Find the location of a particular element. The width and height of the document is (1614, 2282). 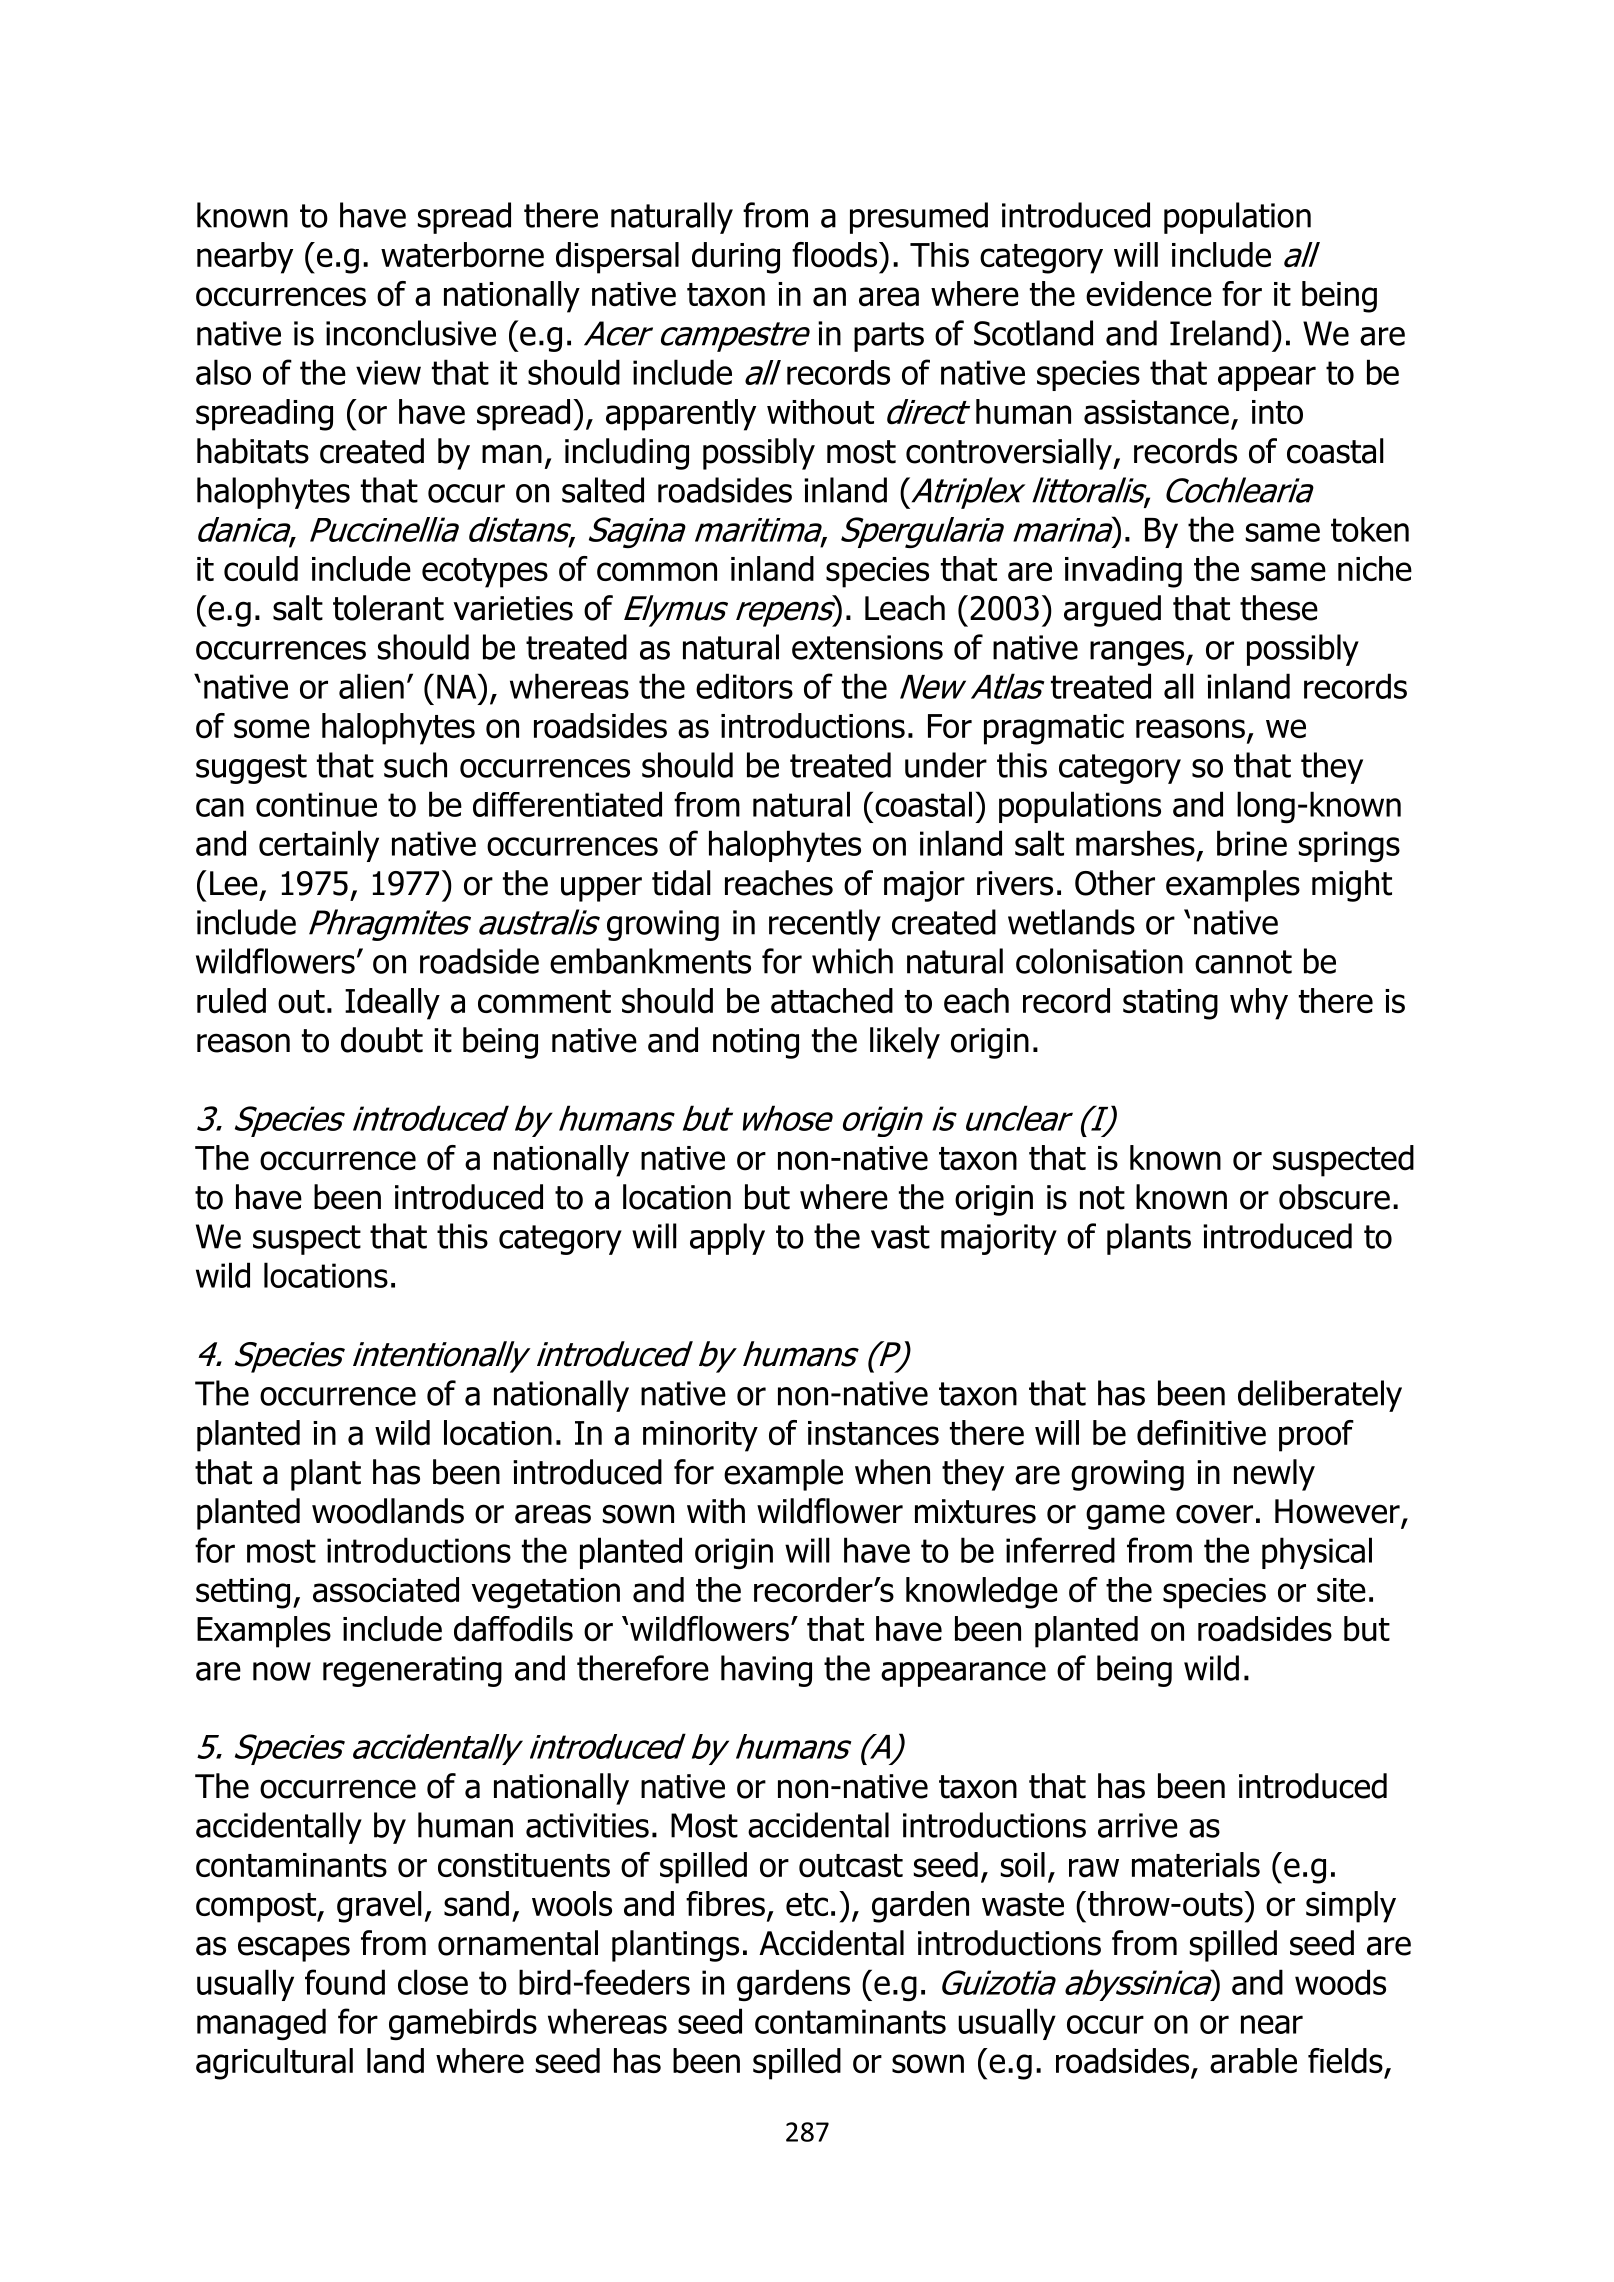

found is located at coordinates (345, 1982).
